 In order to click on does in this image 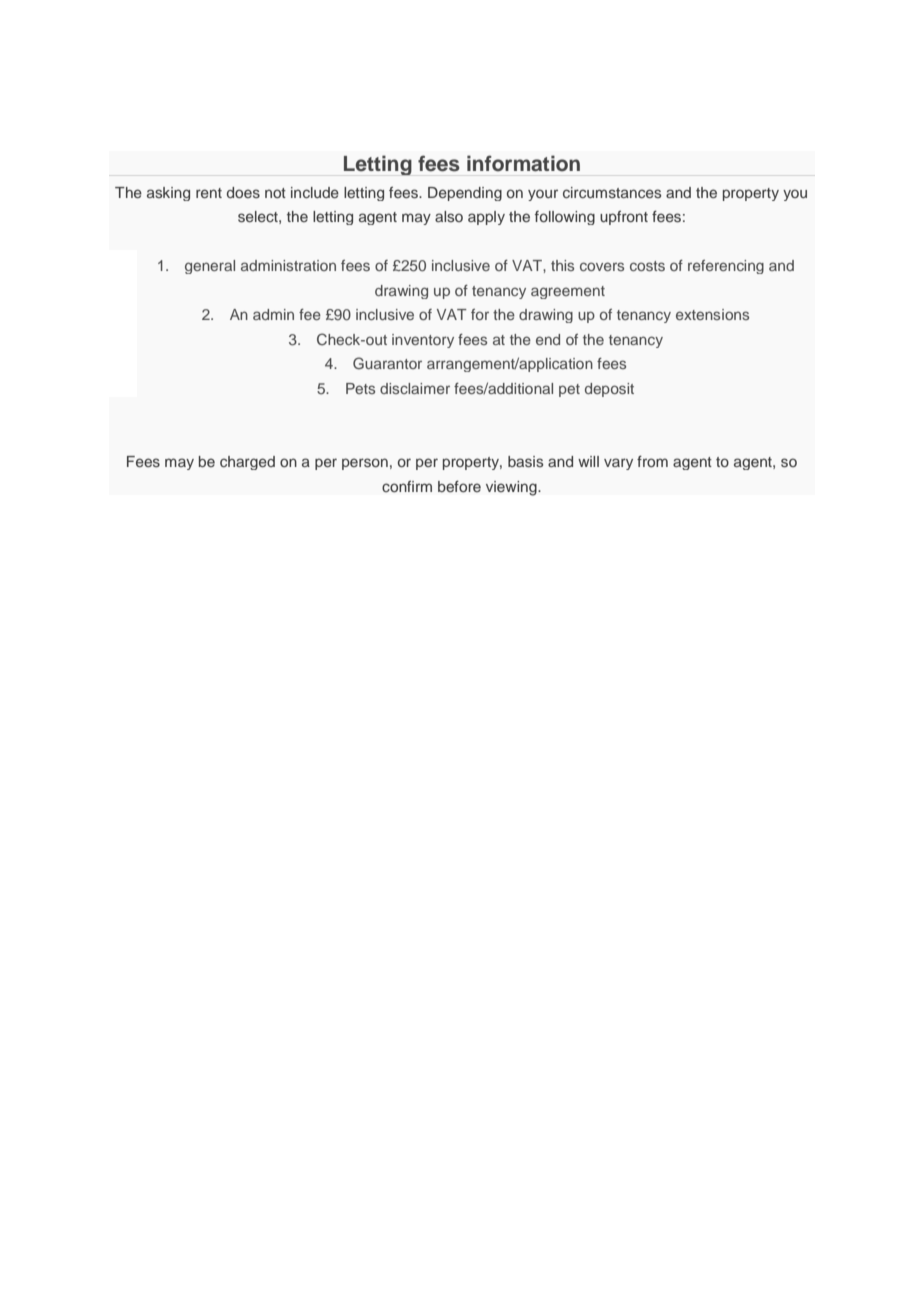, I will do `click(243, 192)`.
